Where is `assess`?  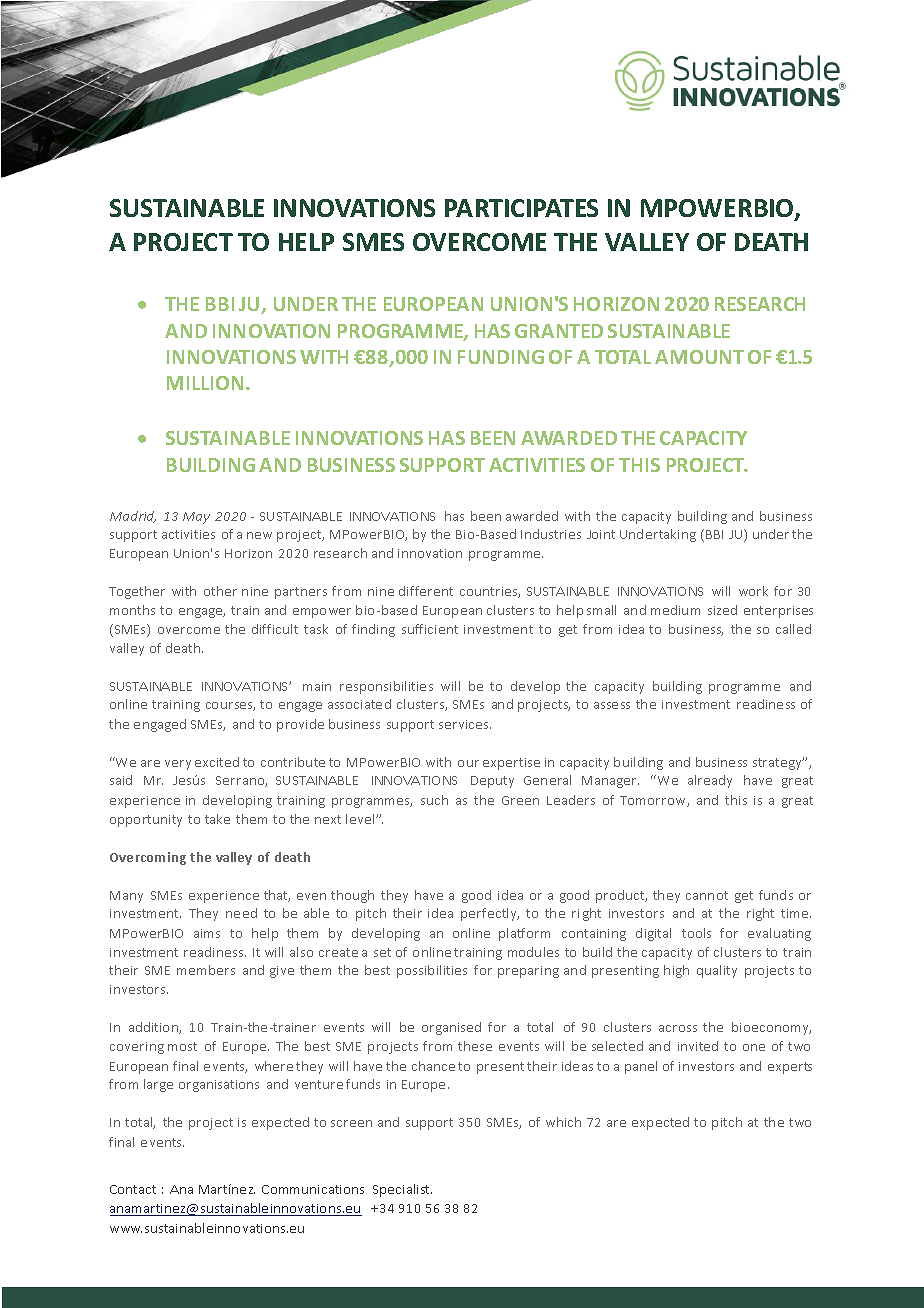
assess is located at coordinates (612, 705).
